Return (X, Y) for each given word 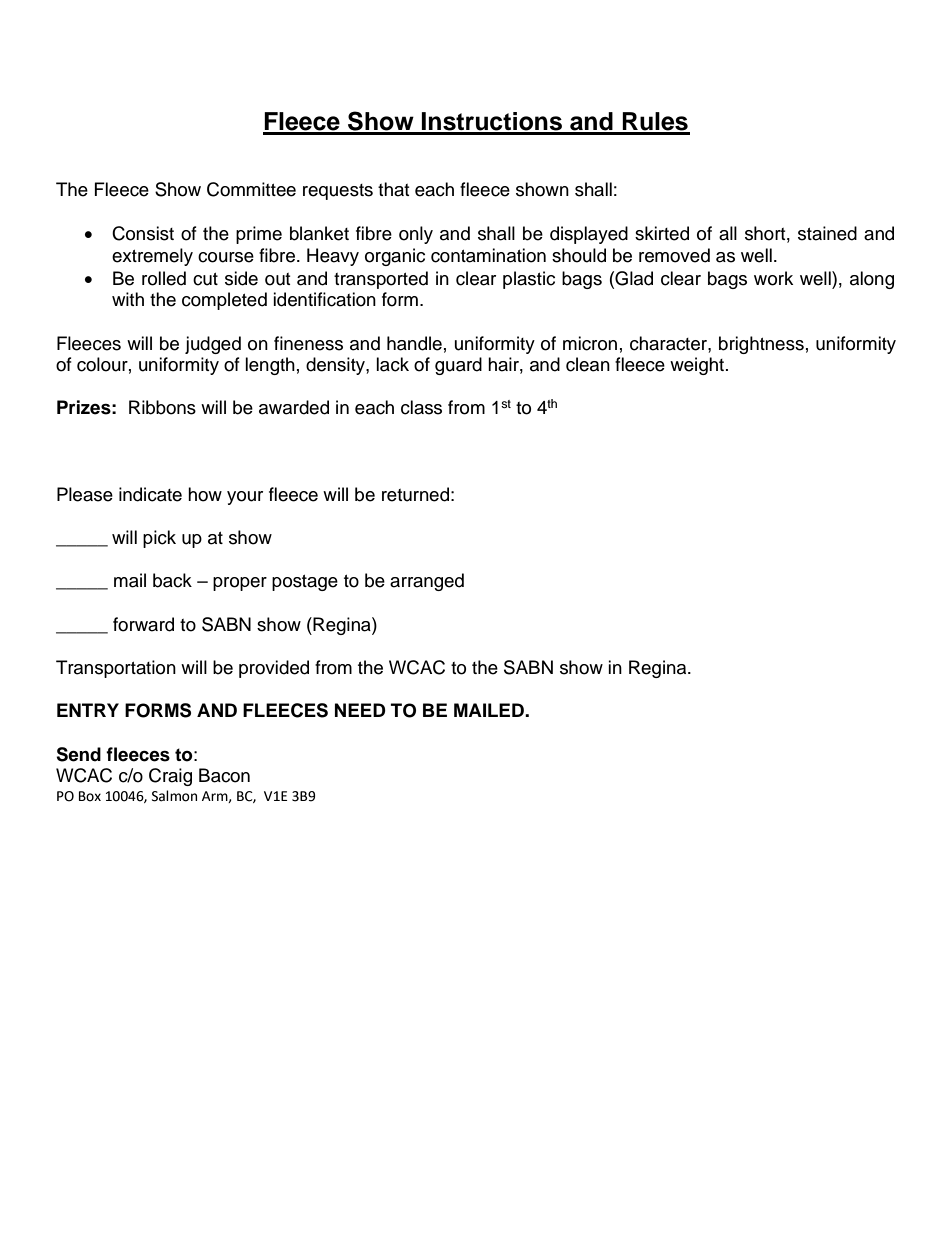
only (416, 235)
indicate (150, 494)
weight (698, 366)
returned (415, 494)
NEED (360, 710)
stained (827, 233)
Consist (143, 233)
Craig (170, 777)
